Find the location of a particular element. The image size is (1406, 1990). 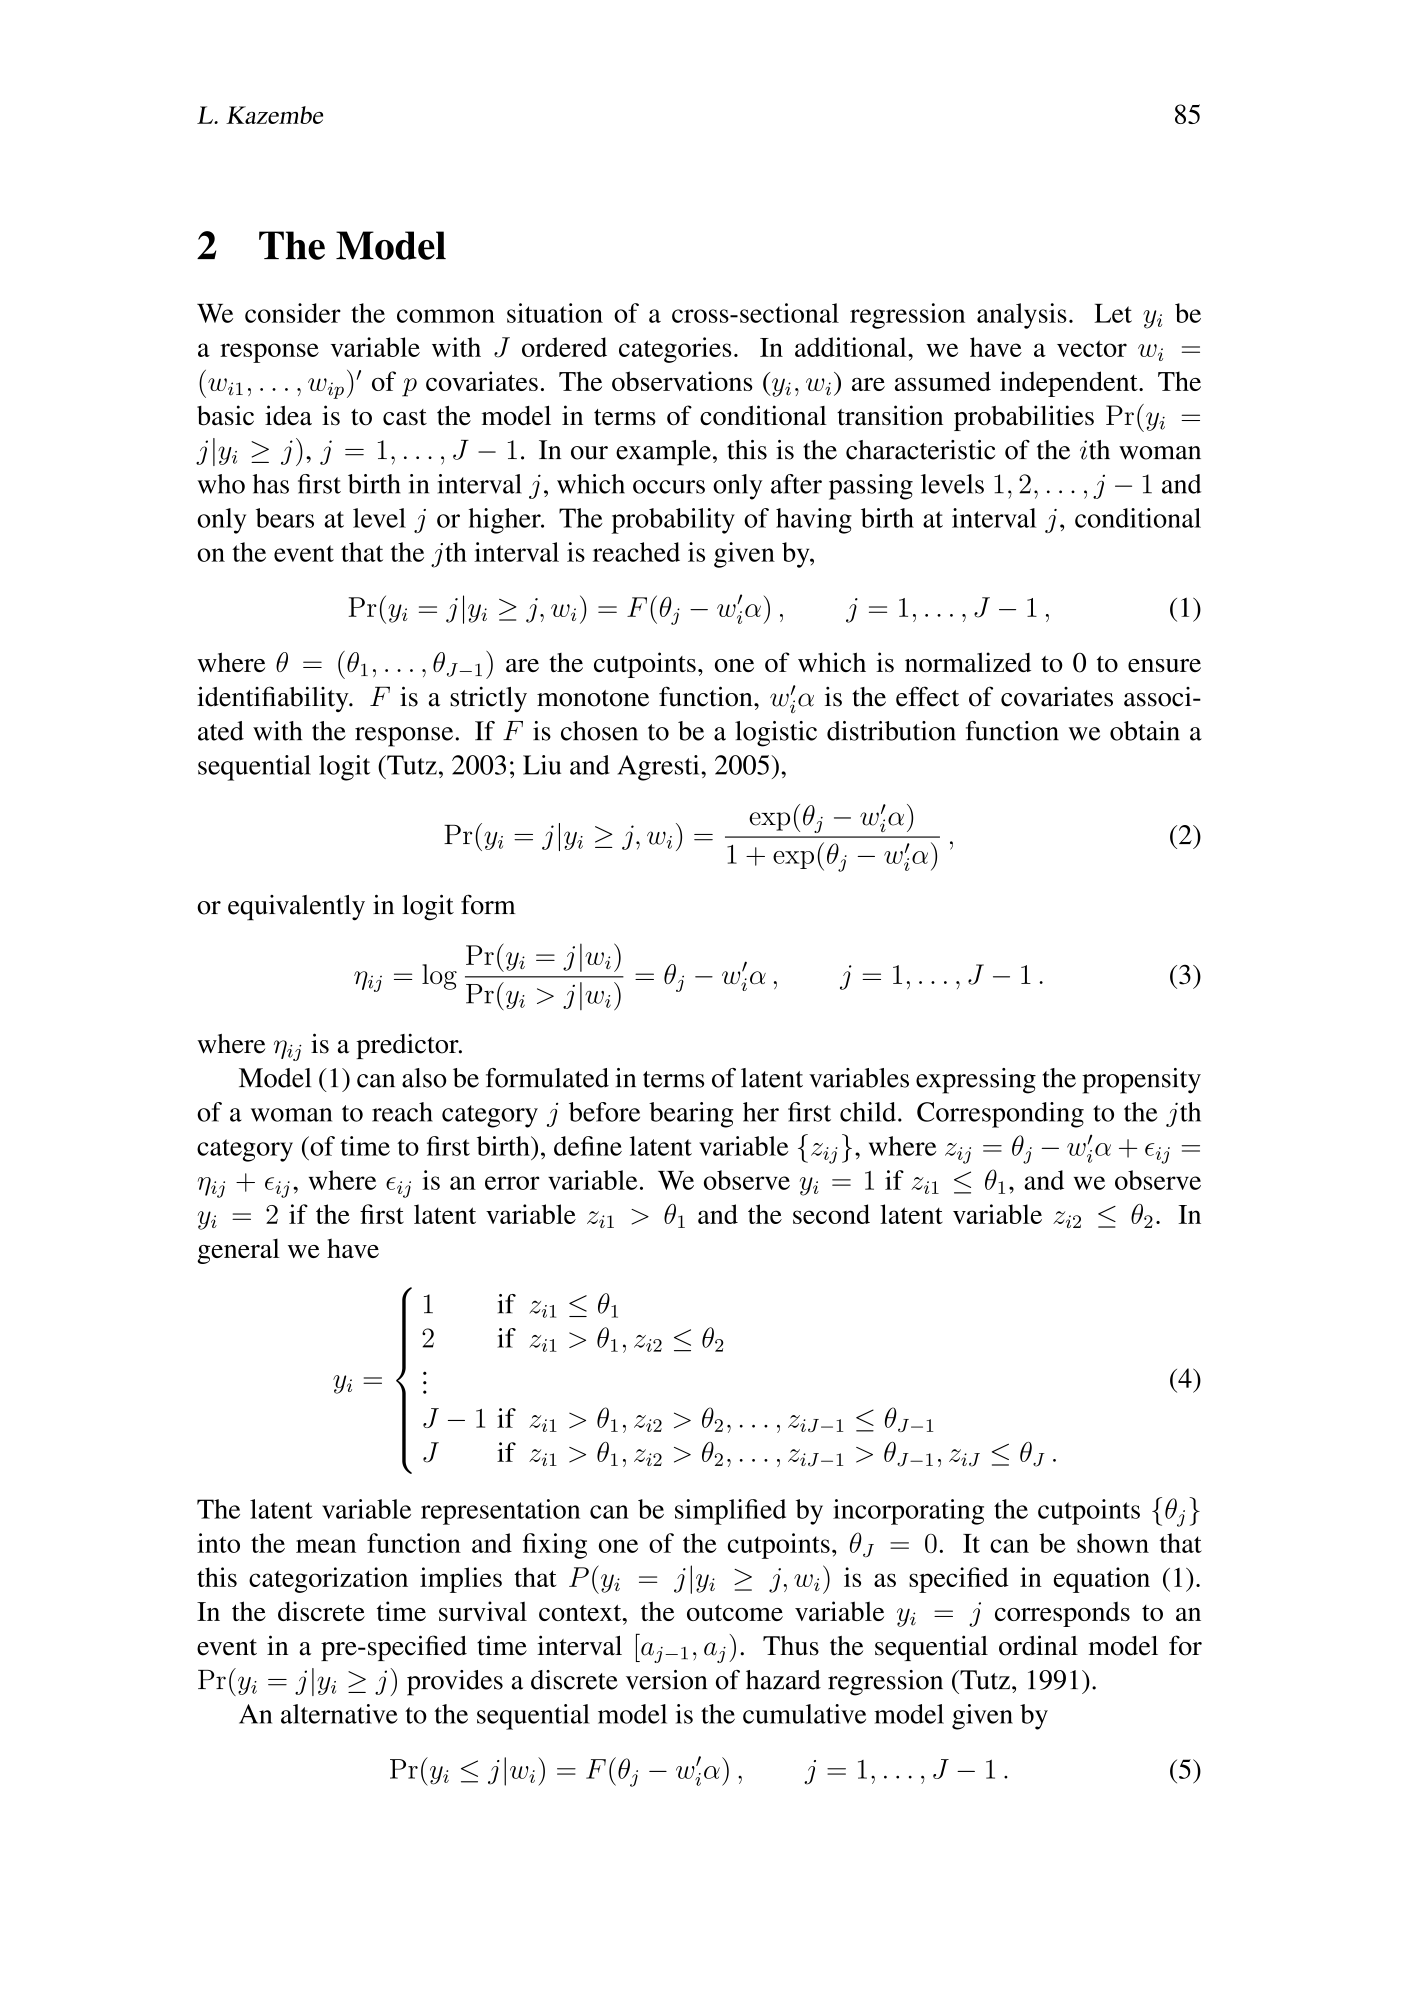

consider is located at coordinates (293, 313).
